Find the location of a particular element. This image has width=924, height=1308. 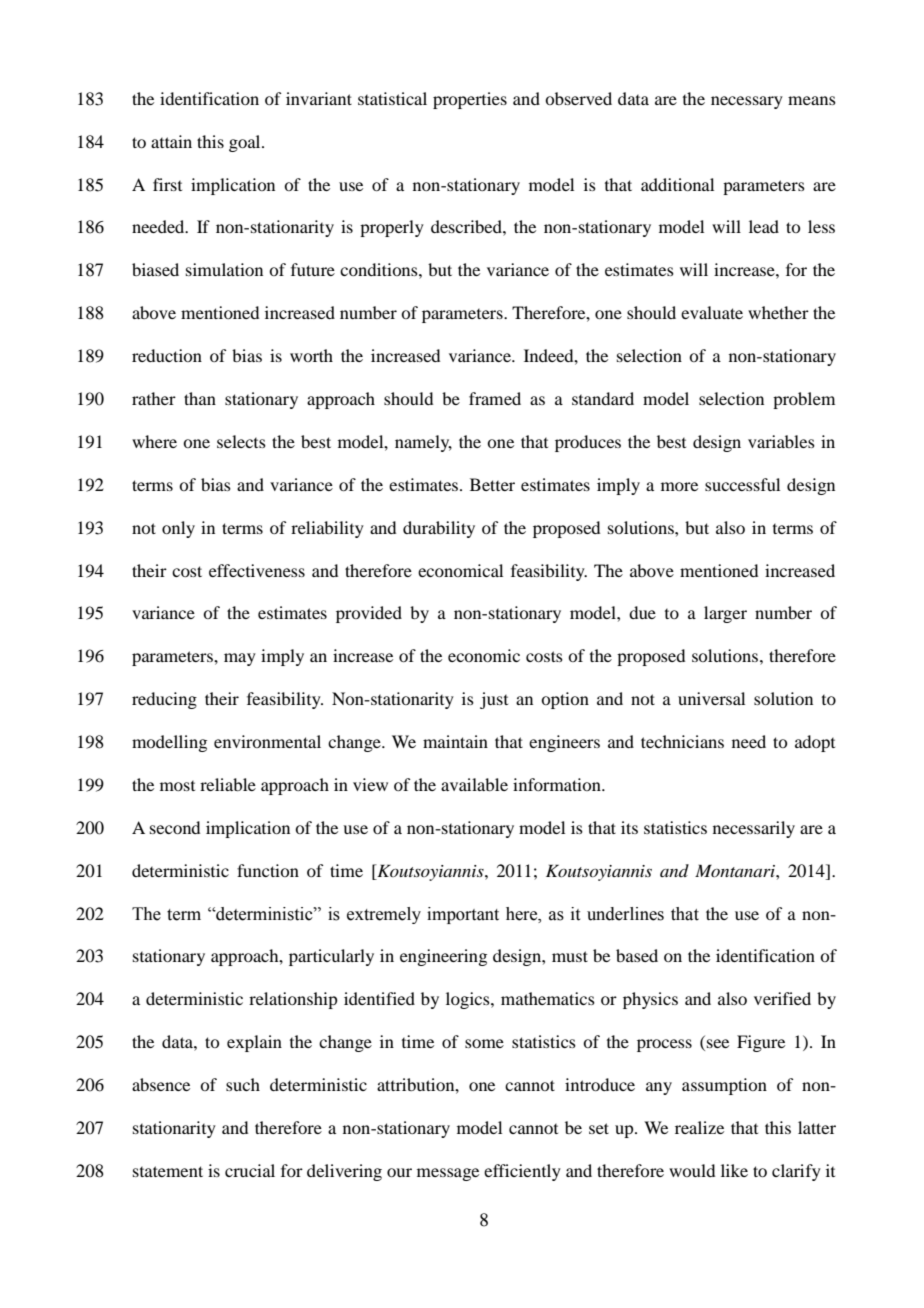

goal is located at coordinates (246, 143).
